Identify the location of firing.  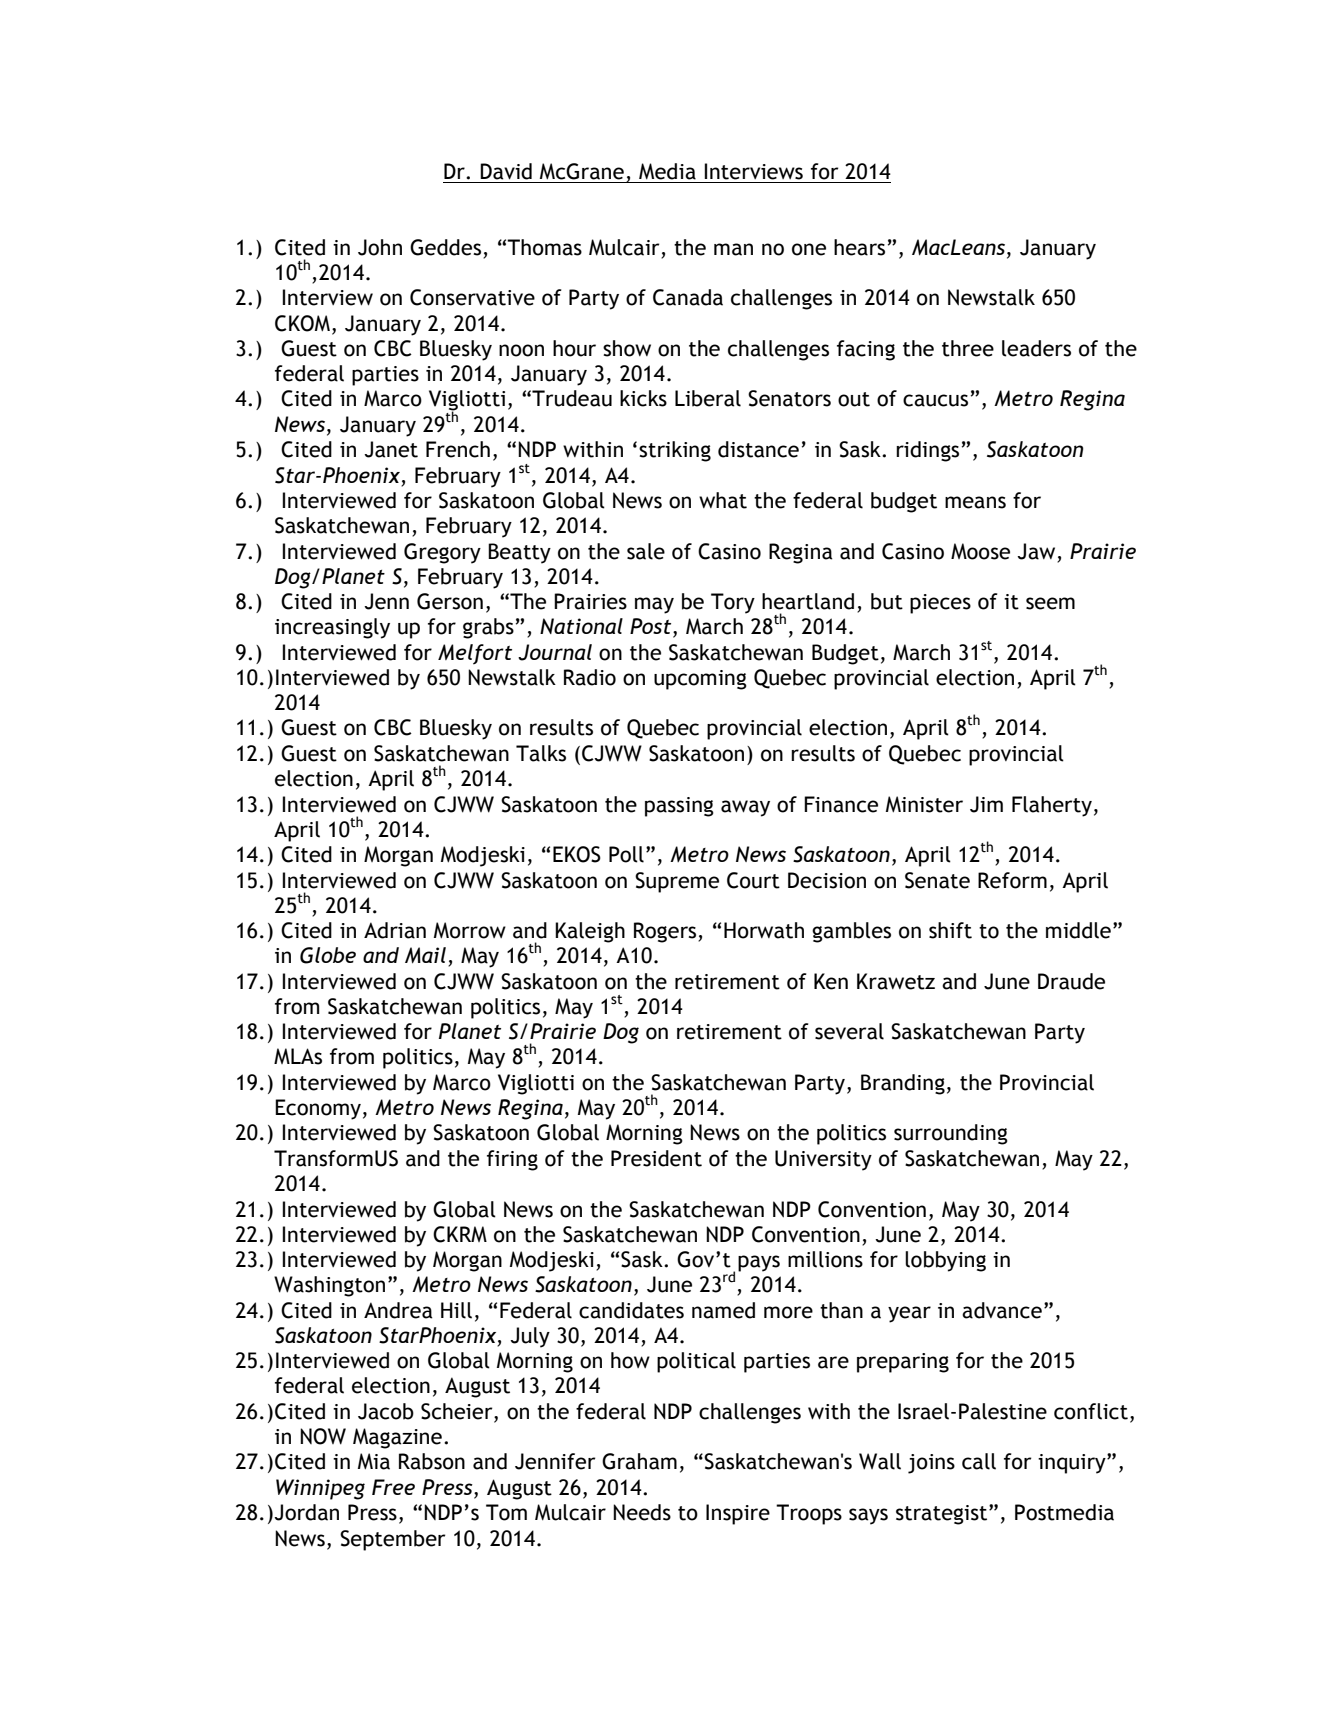
(512, 1160).
